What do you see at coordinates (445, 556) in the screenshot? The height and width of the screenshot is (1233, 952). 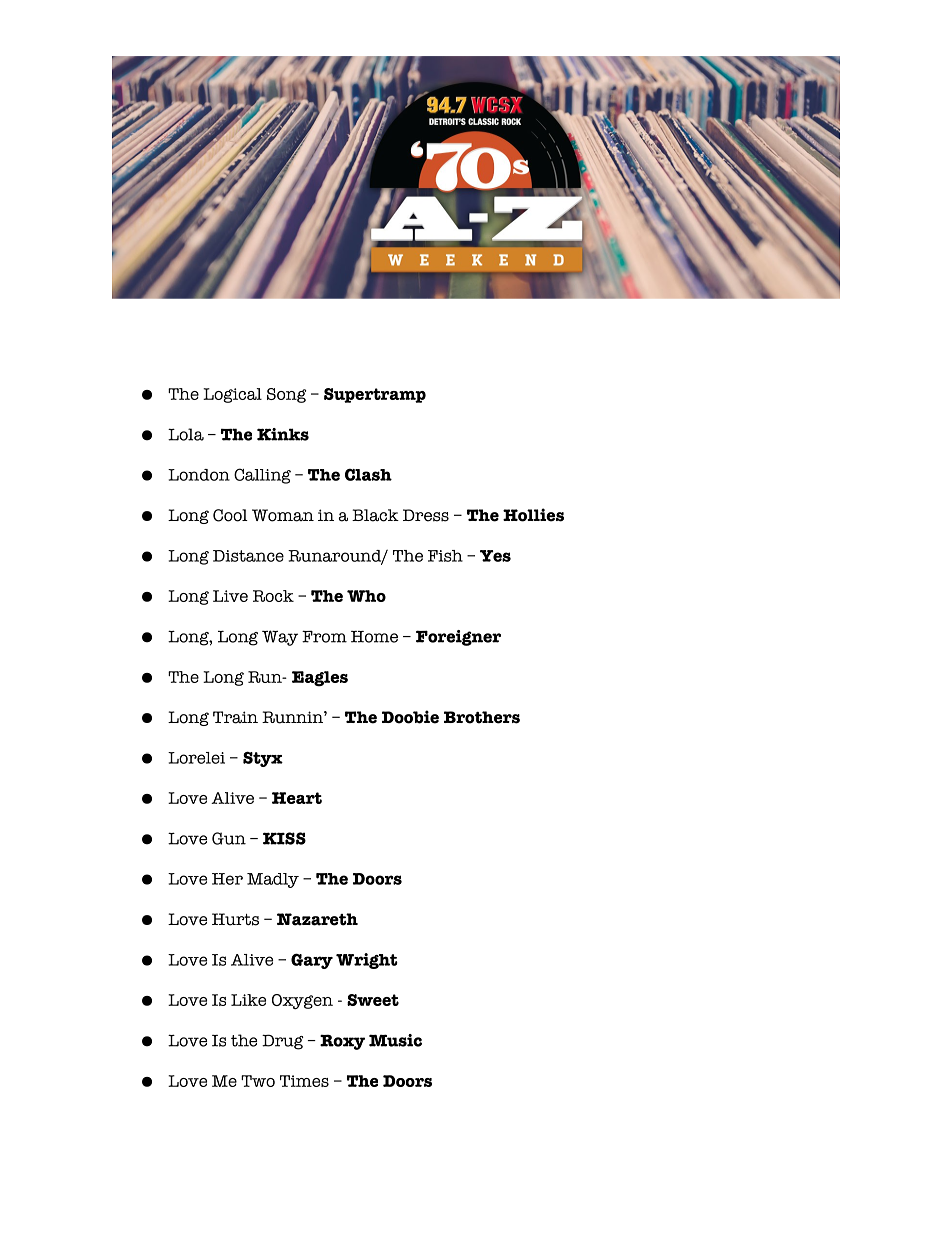 I see `Fish` at bounding box center [445, 556].
